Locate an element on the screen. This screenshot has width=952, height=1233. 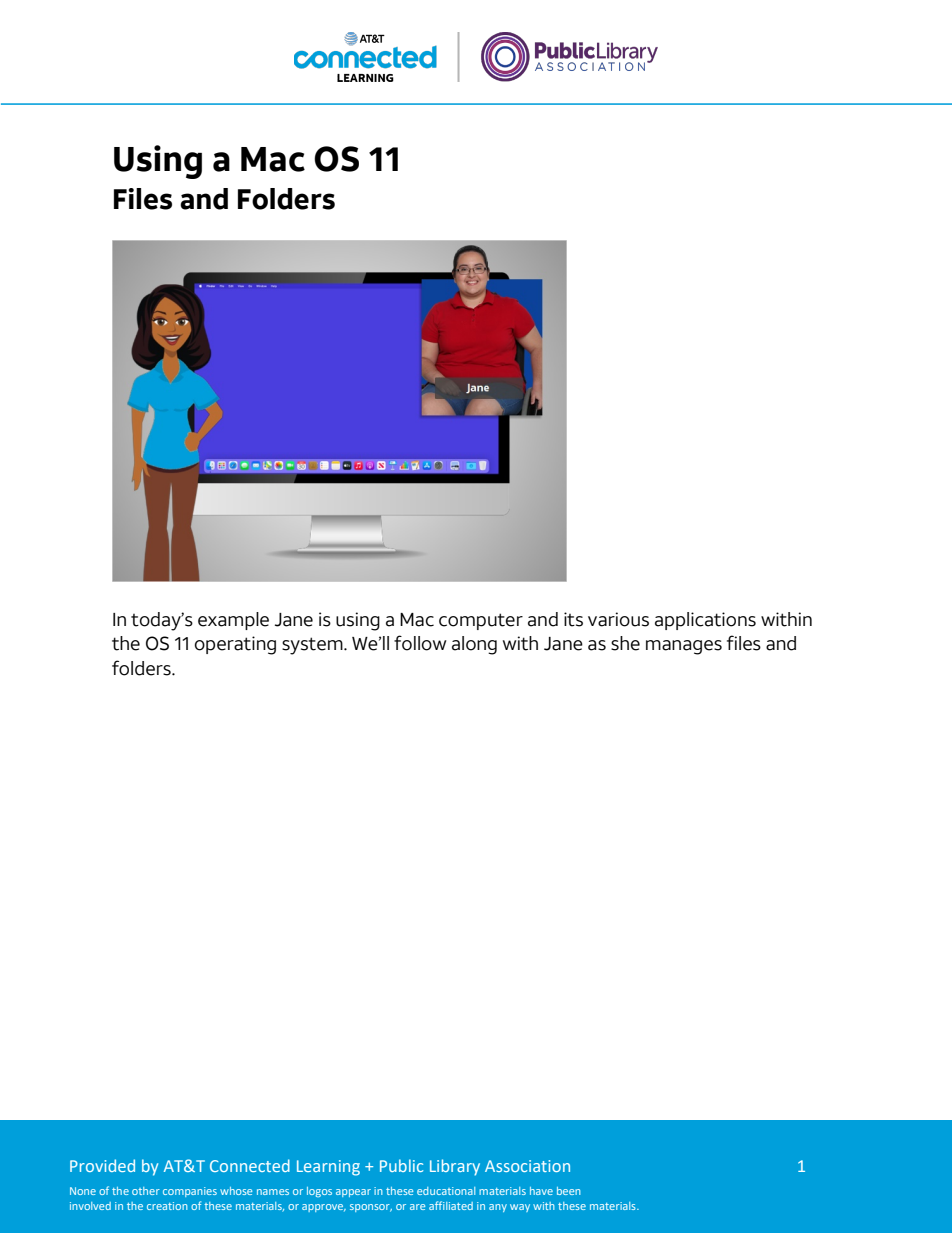
along is located at coordinates (474, 645).
